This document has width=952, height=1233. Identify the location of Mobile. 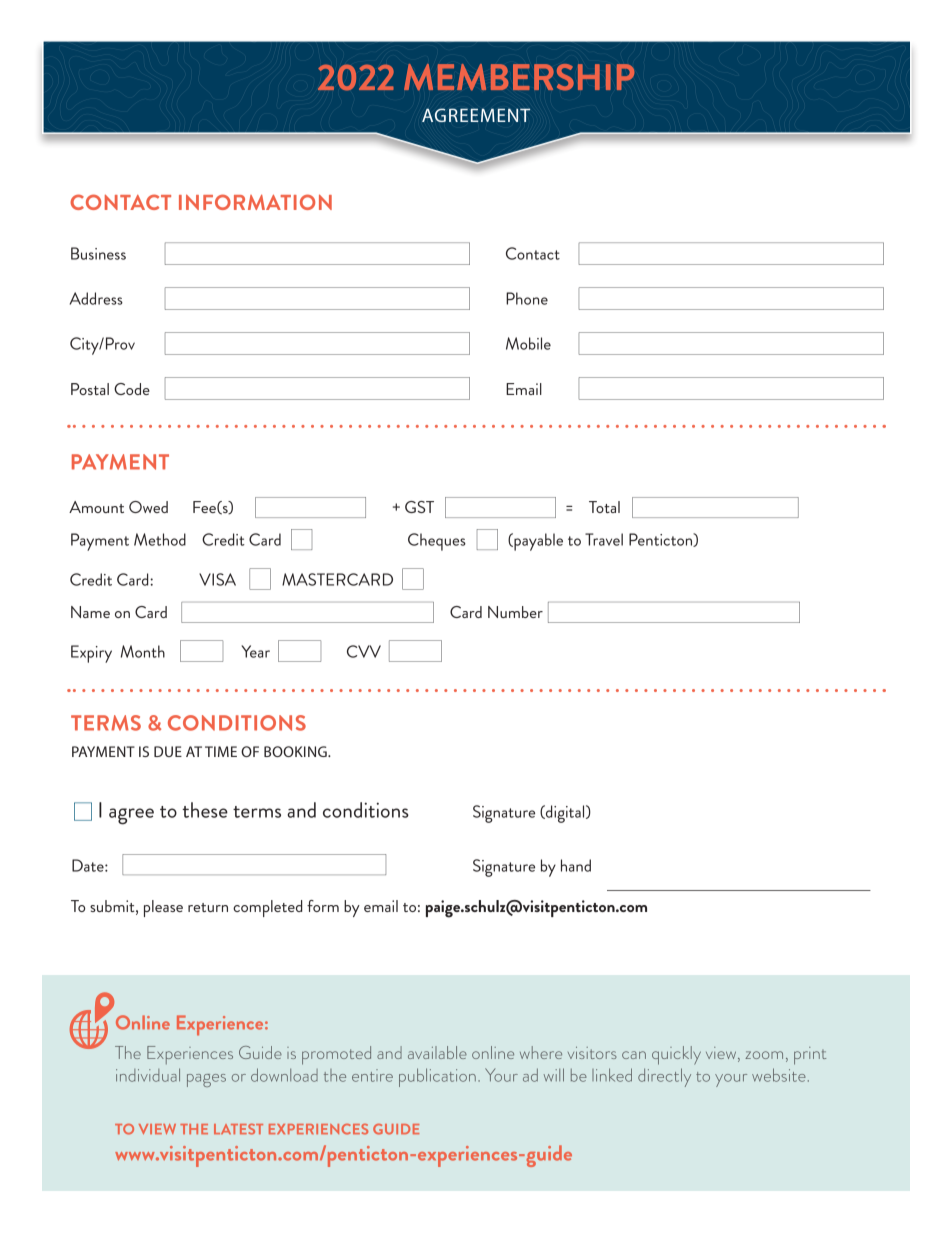
(528, 343).
